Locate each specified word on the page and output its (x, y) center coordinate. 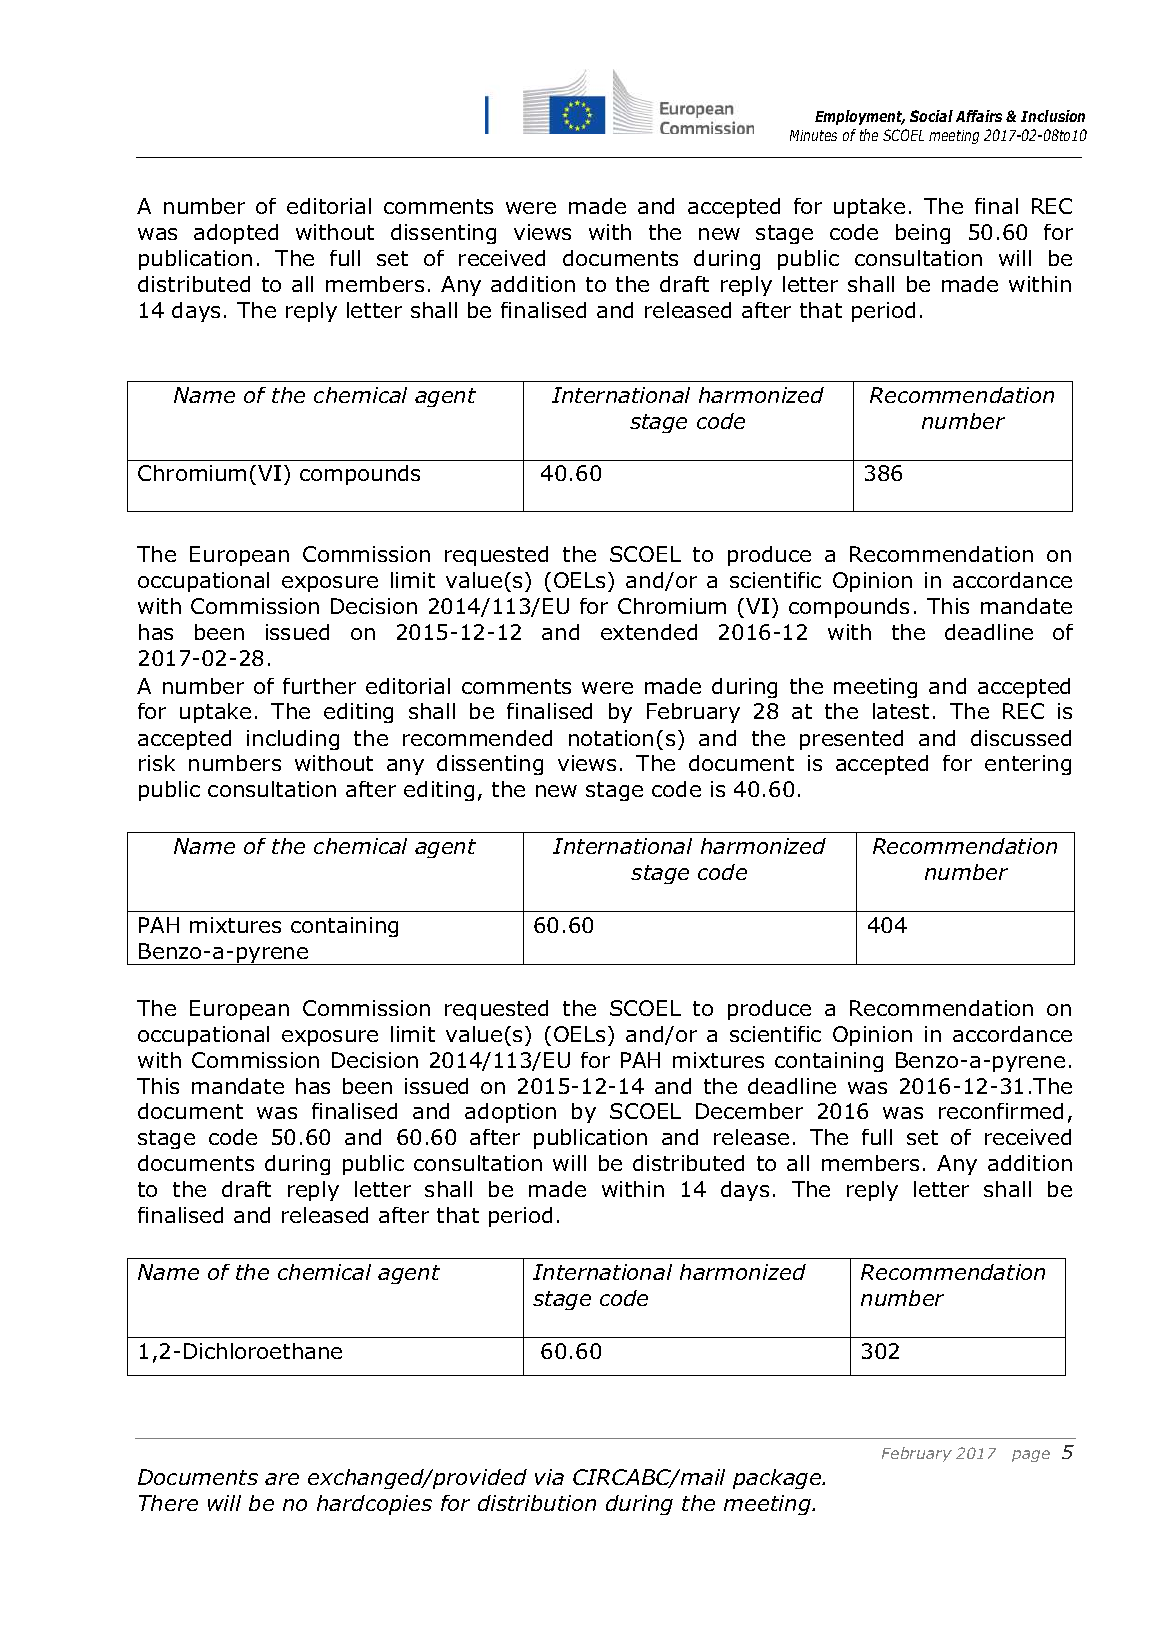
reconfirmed (1001, 1111)
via (549, 1477)
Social (931, 116)
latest (901, 711)
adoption (510, 1113)
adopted (236, 234)
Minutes (813, 135)
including (293, 740)
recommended (477, 738)
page (1031, 1456)
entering (1028, 765)
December (749, 1111)
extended (649, 632)
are (282, 1479)
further (319, 686)
